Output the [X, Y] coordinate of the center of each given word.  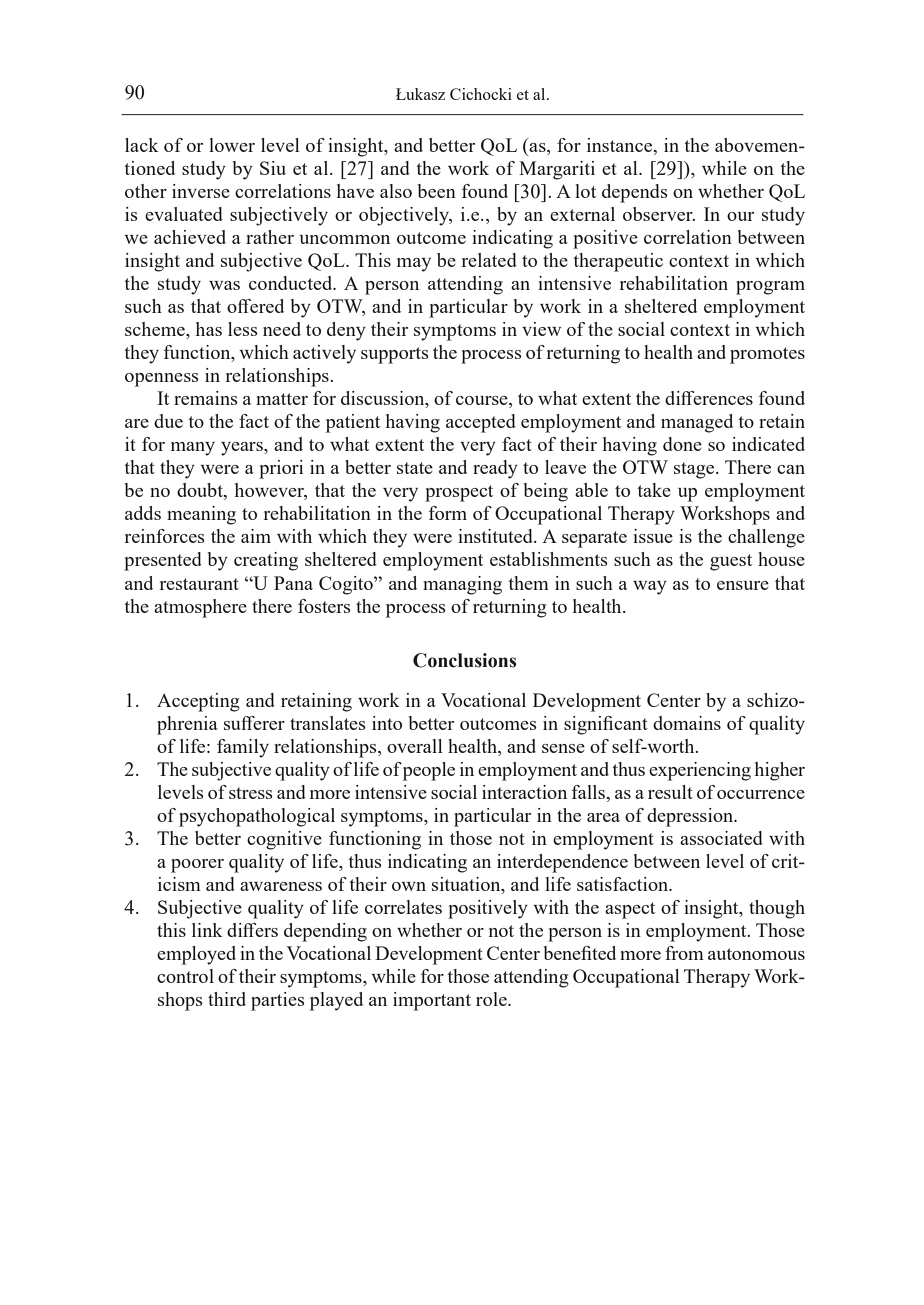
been [437, 191]
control [185, 976]
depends [635, 193]
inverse [201, 191]
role [492, 999]
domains [687, 723]
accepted [481, 423]
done [682, 444]
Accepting [198, 702]
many [193, 449]
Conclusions [464, 660]
